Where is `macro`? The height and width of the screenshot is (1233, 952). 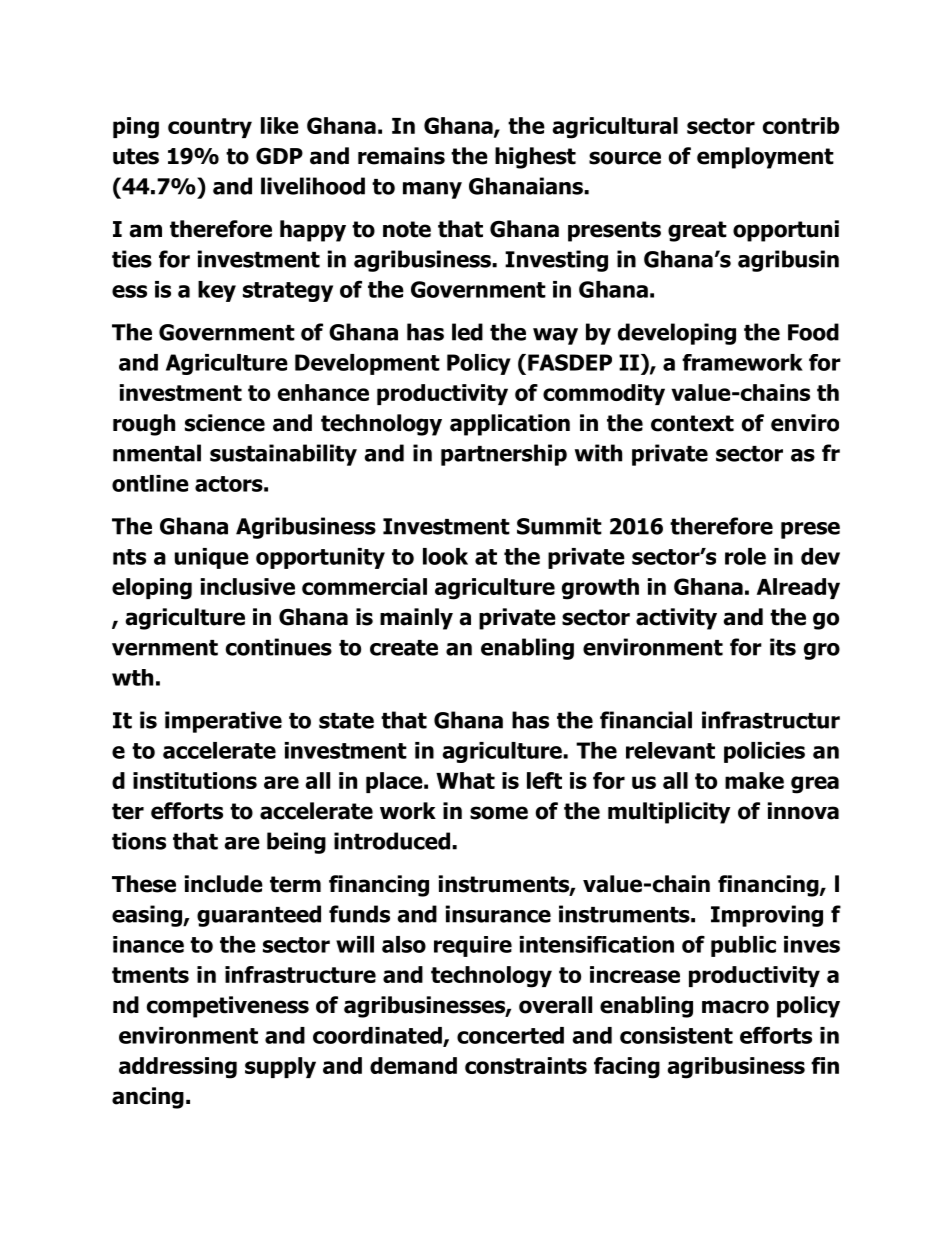
macro is located at coordinates (735, 1007).
